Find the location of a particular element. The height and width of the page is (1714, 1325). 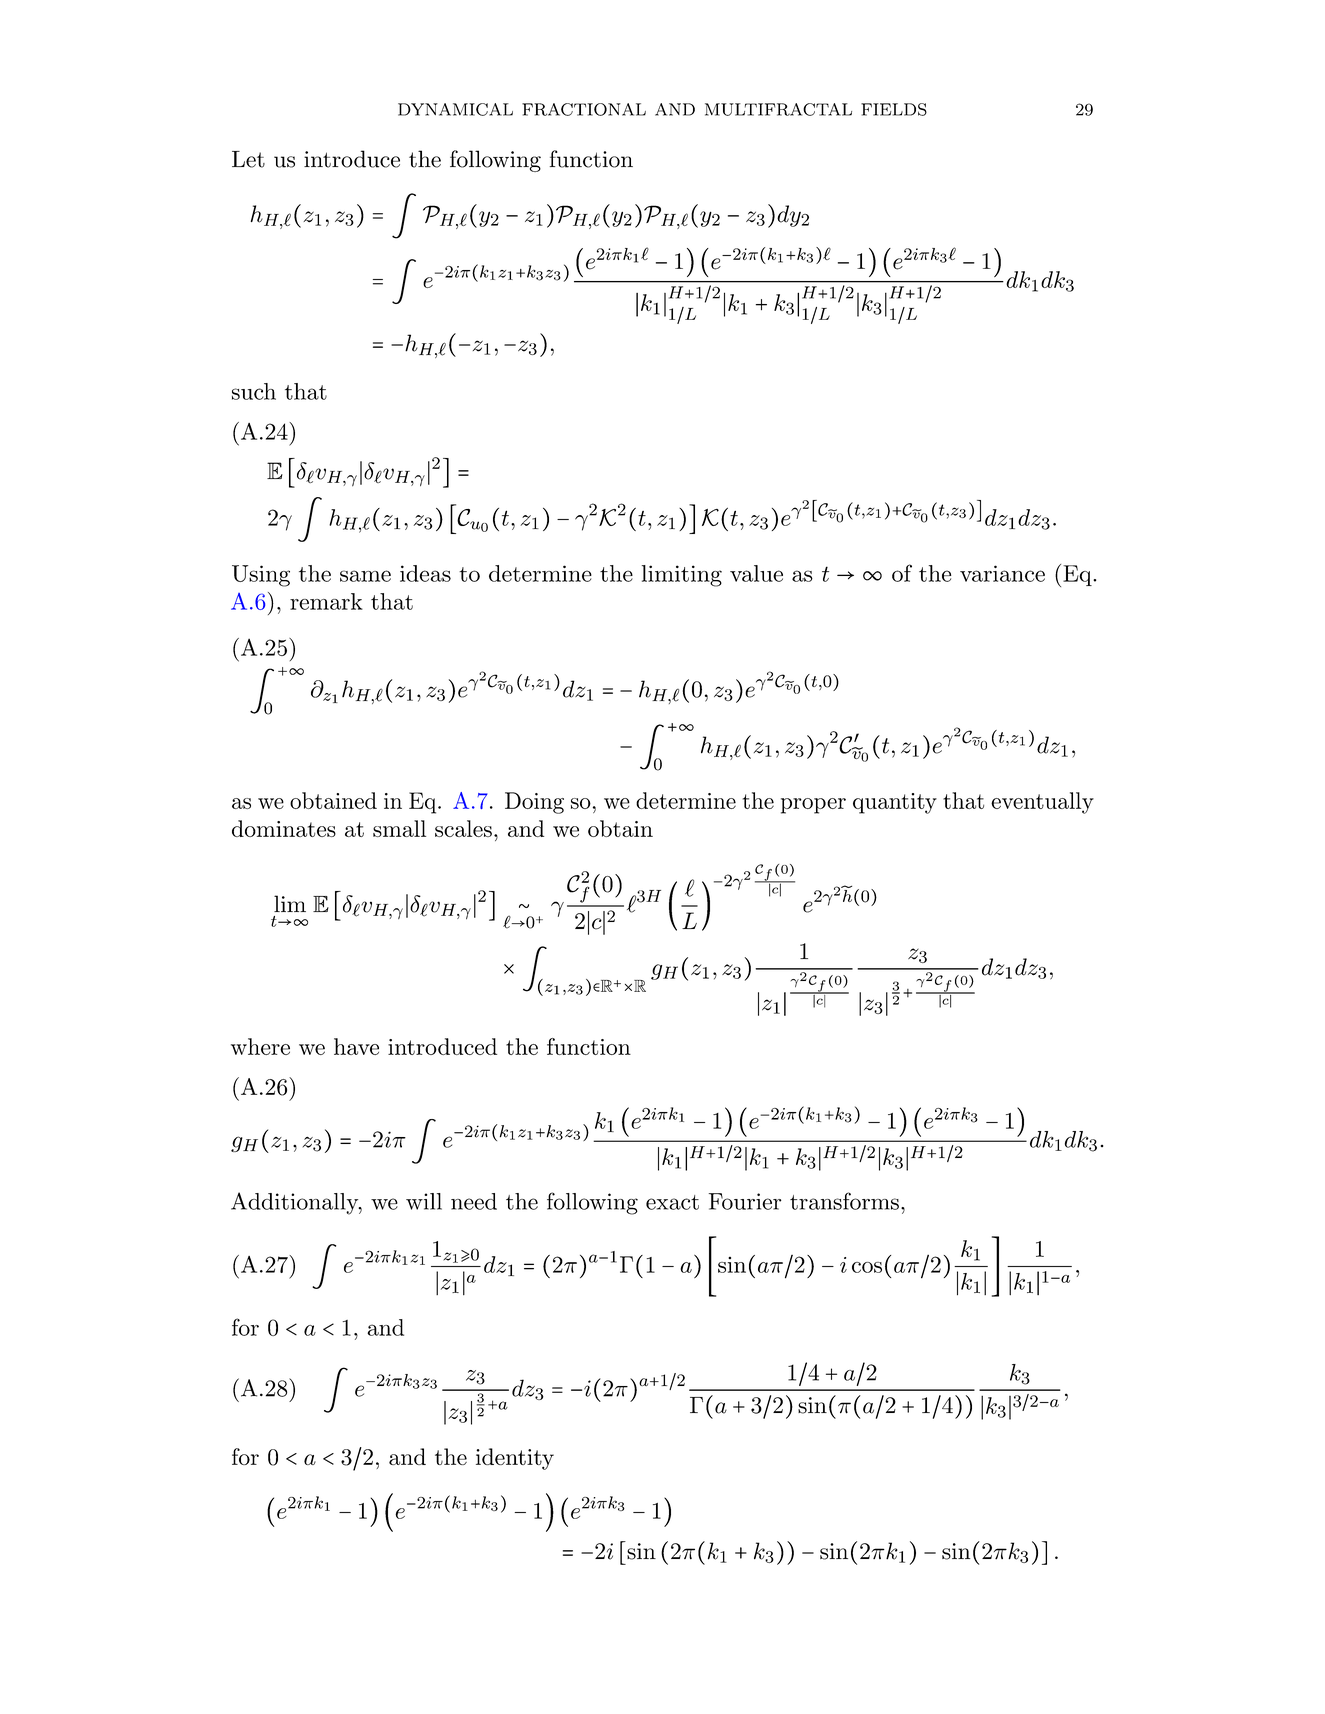

quantity is located at coordinates (895, 803).
